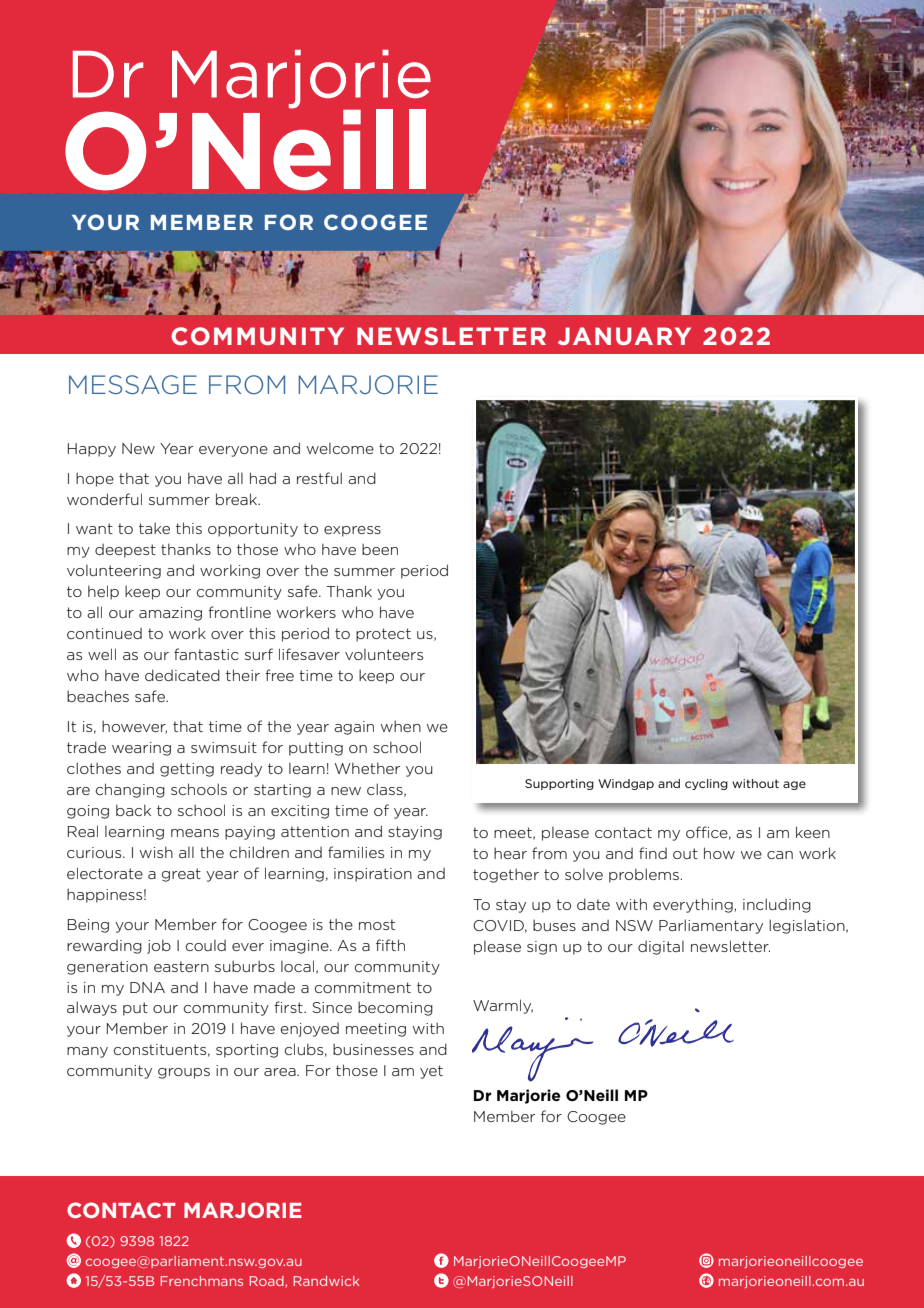 This screenshot has width=924, height=1308. Describe the element at coordinates (624, 336) in the screenshot. I see `JANUARY` at that location.
